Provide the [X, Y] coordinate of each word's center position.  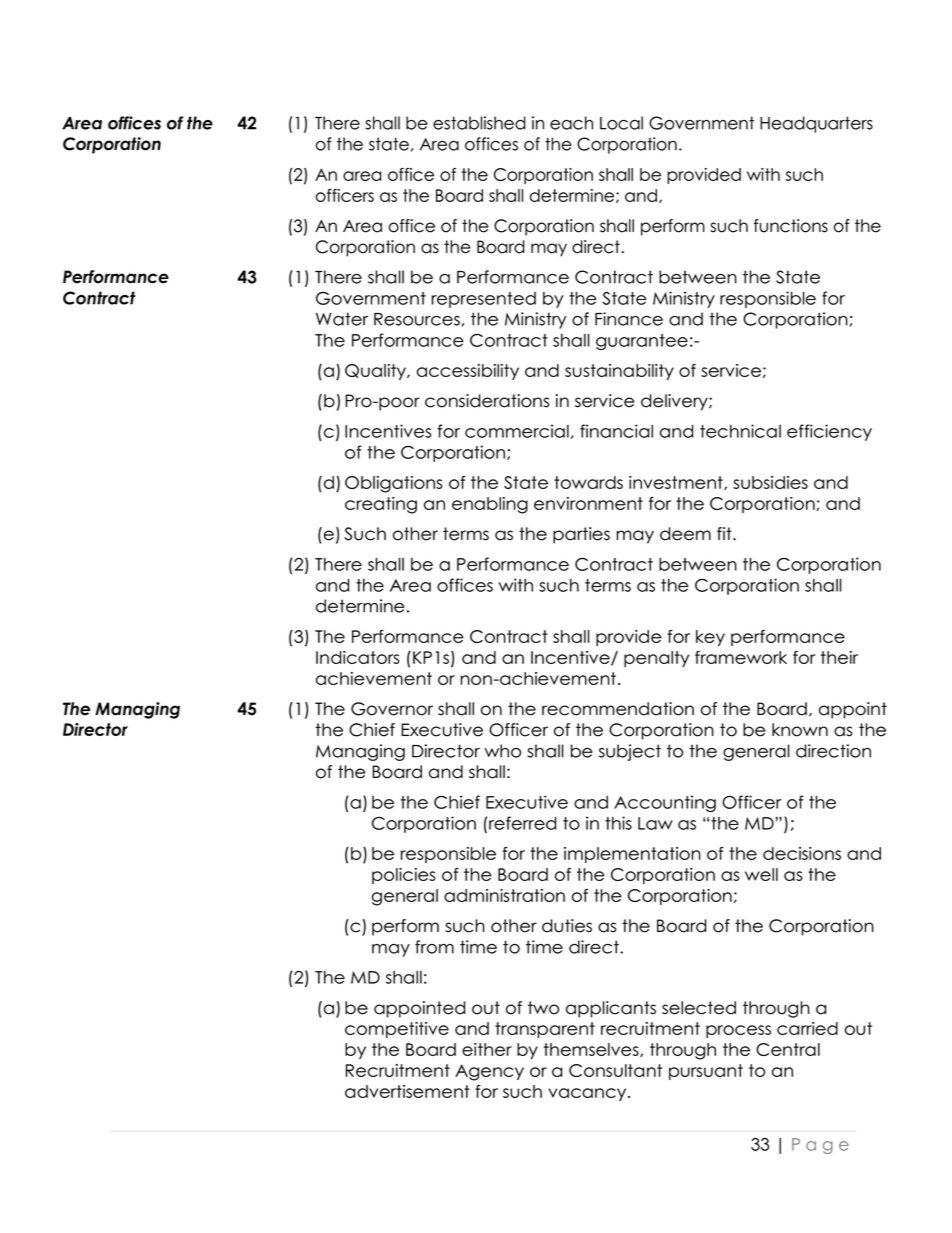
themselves [592, 1050]
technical [740, 431]
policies [403, 876]
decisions [802, 853]
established [479, 123]
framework [741, 657]
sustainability [619, 372]
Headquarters [816, 124]
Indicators [357, 657]
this [618, 823]
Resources [417, 319]
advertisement [407, 1091]
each [571, 123]
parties [581, 535]
